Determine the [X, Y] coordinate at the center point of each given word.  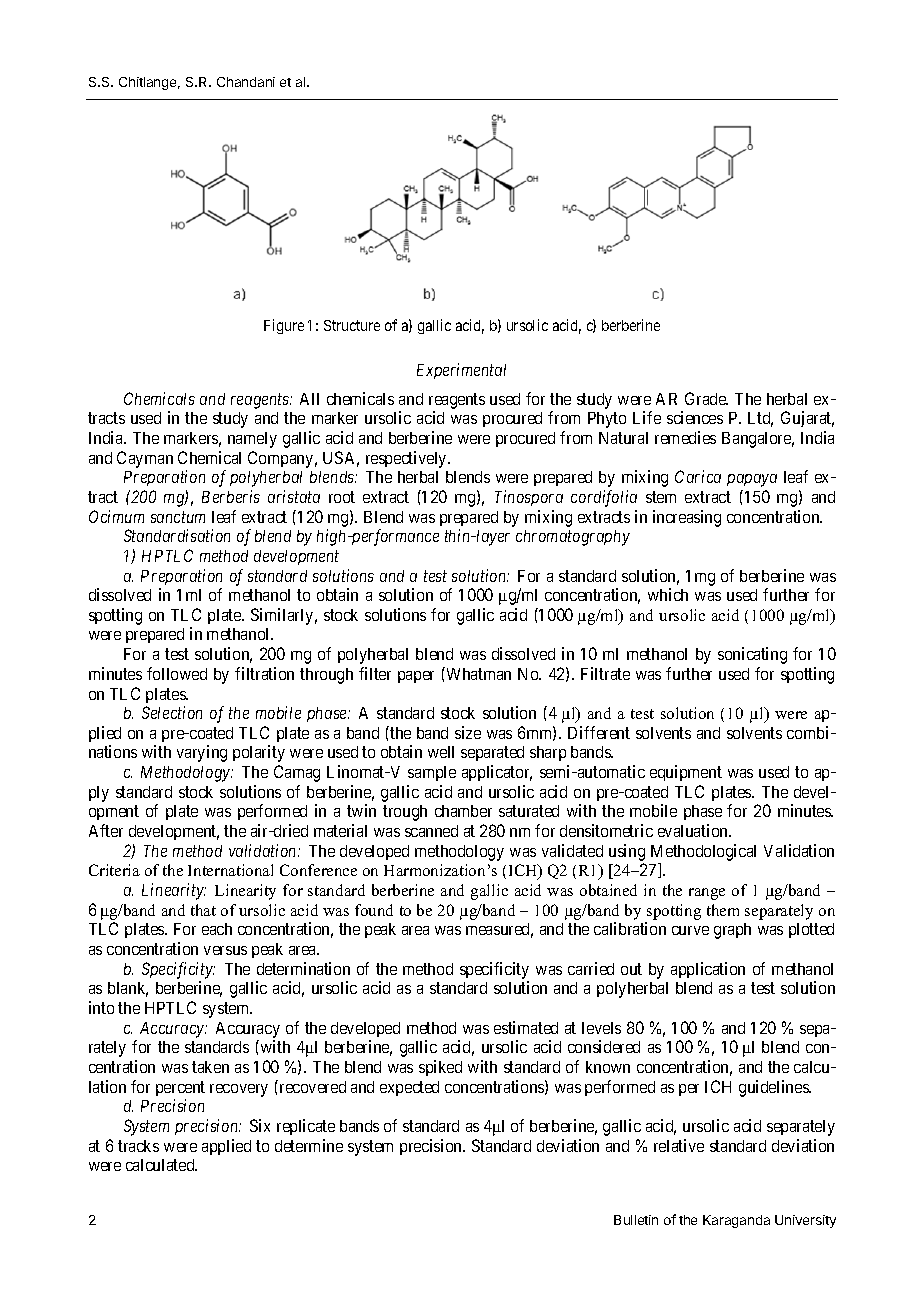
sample [432, 773]
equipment [686, 773]
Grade [706, 398]
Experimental [461, 371]
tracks [138, 1146]
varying [202, 753]
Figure [284, 326]
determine [309, 1145]
